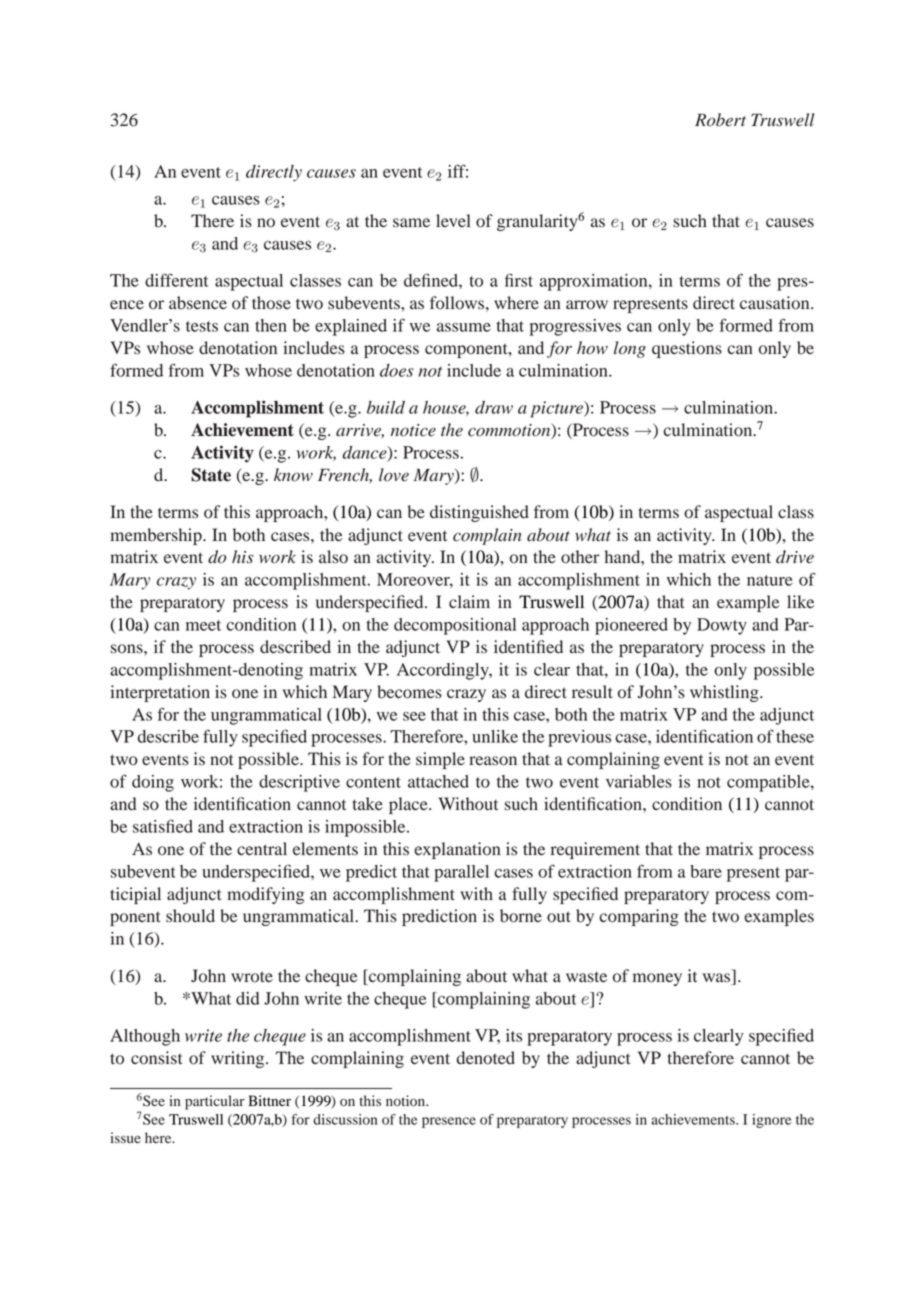  Describe the element at coordinates (687, 349) in the screenshot. I see `questions` at that location.
